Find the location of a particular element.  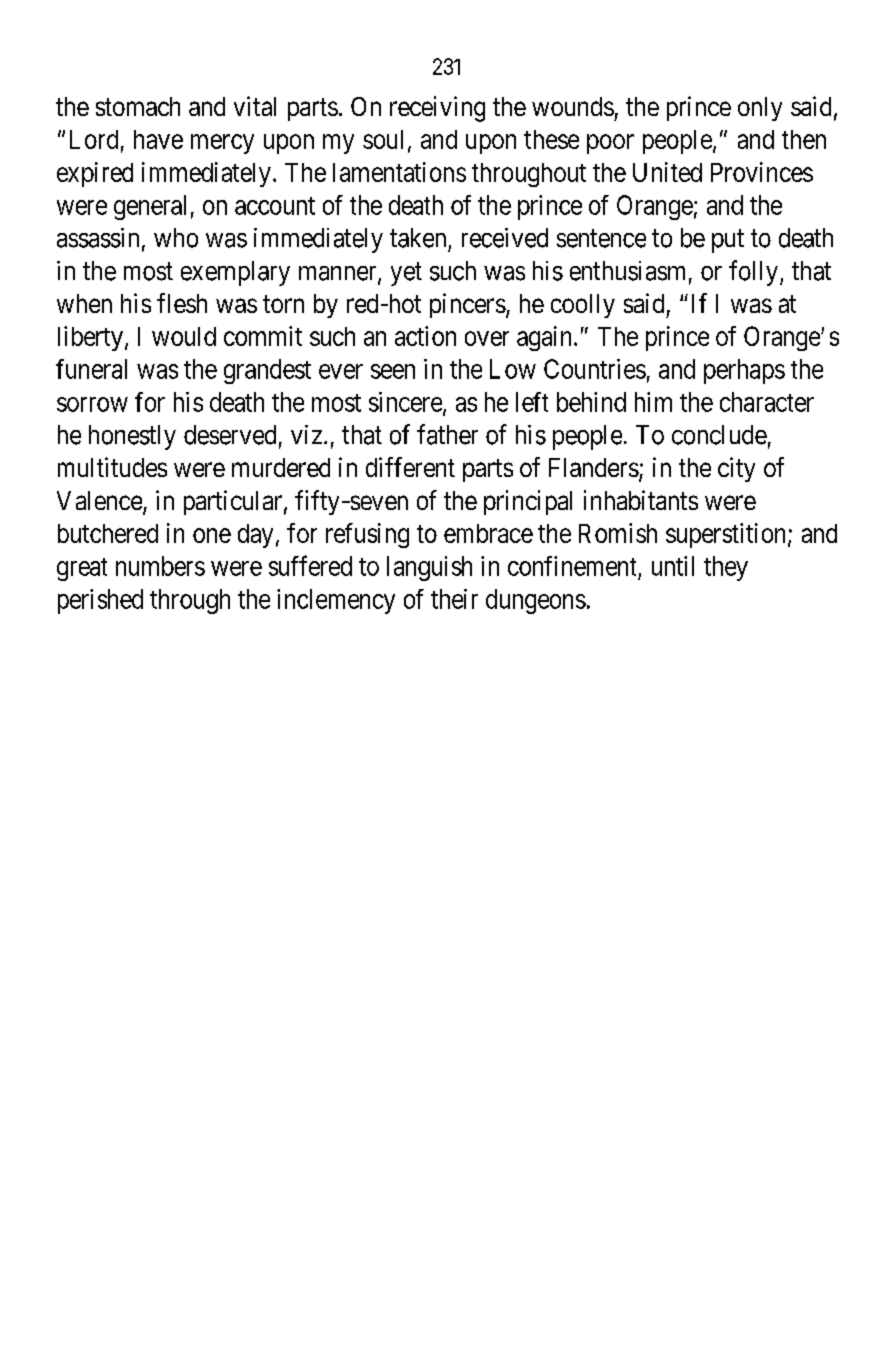

receiving is located at coordinates (437, 109).
